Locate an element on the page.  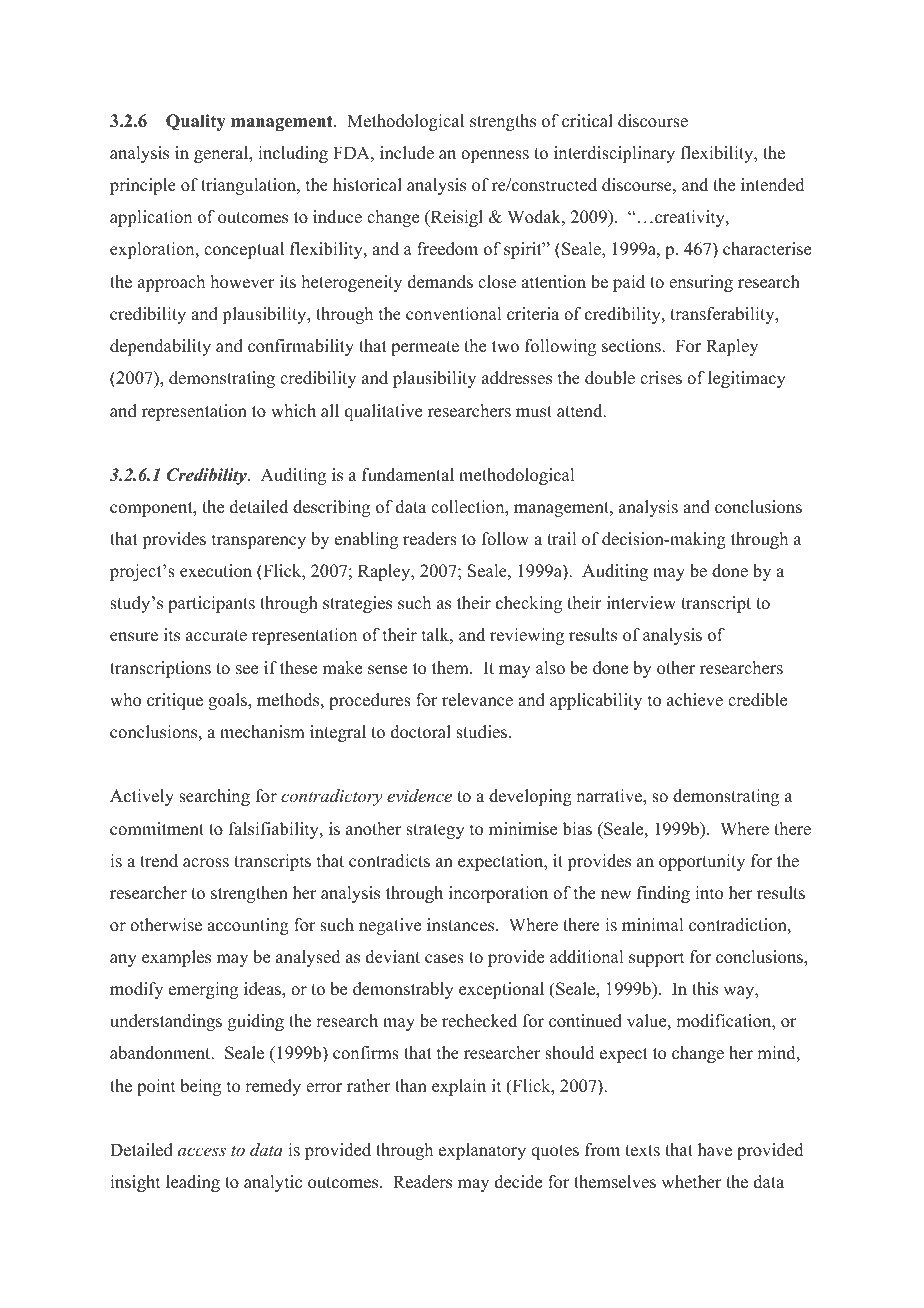
Quality is located at coordinates (196, 122).
